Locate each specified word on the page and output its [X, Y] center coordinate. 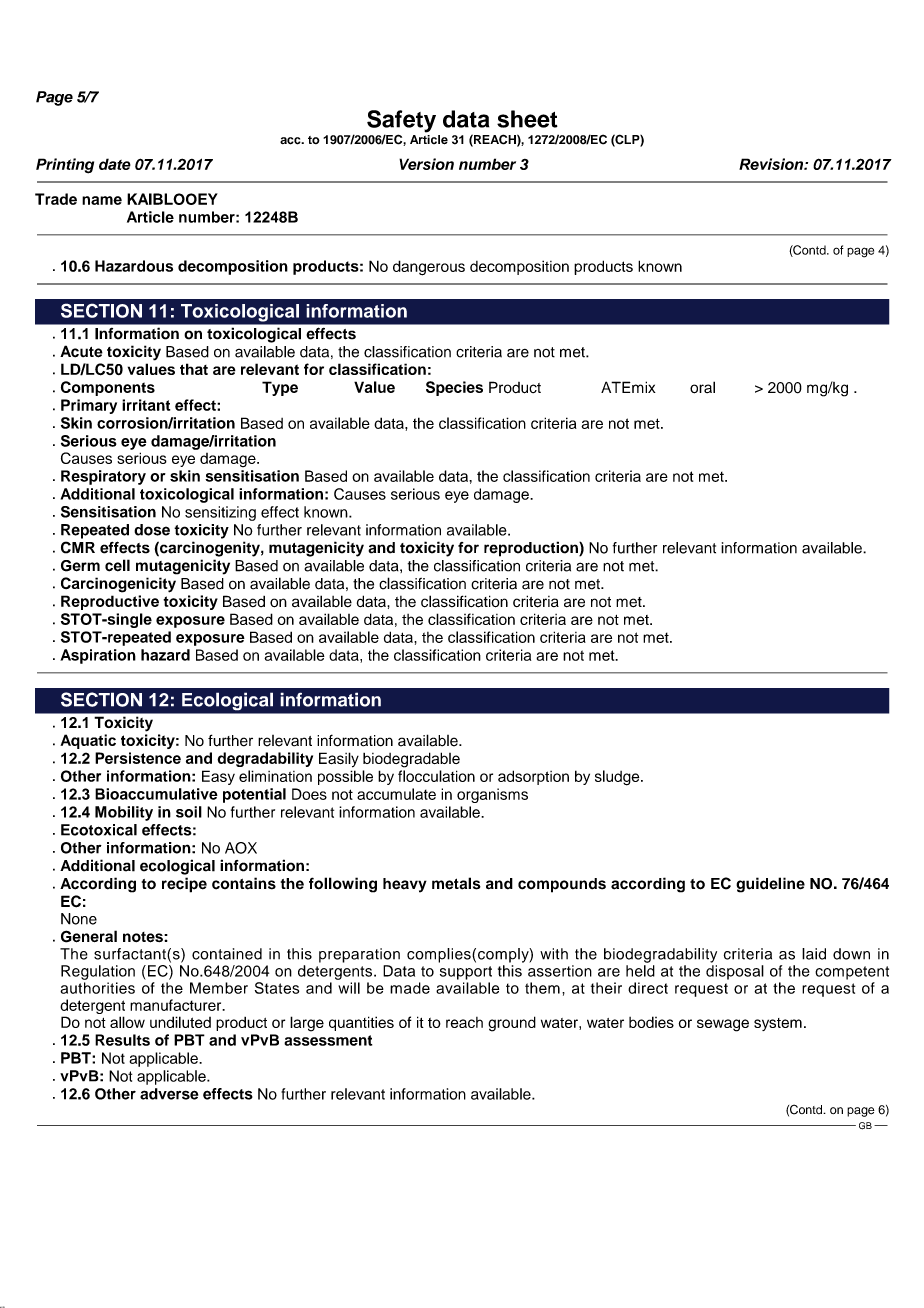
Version [426, 164]
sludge [618, 778]
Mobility [124, 813]
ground [512, 1024]
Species [454, 388]
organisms [492, 795]
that [194, 369]
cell [117, 565]
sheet [527, 119]
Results [122, 1040]
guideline [770, 885]
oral [702, 387]
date [115, 164]
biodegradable [411, 760]
